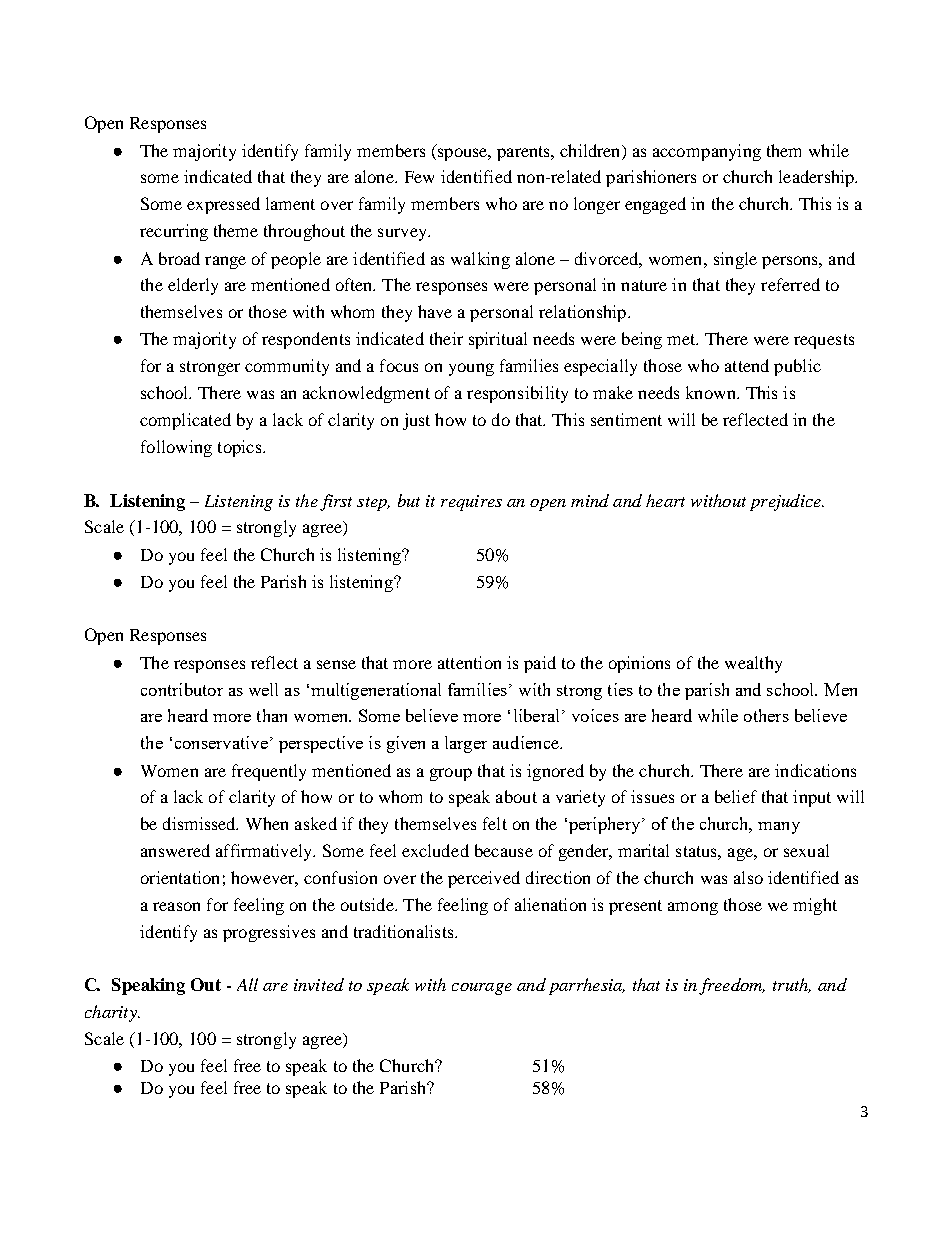 This image has height=1233, width=952. I want to click on accompanying, so click(707, 152).
